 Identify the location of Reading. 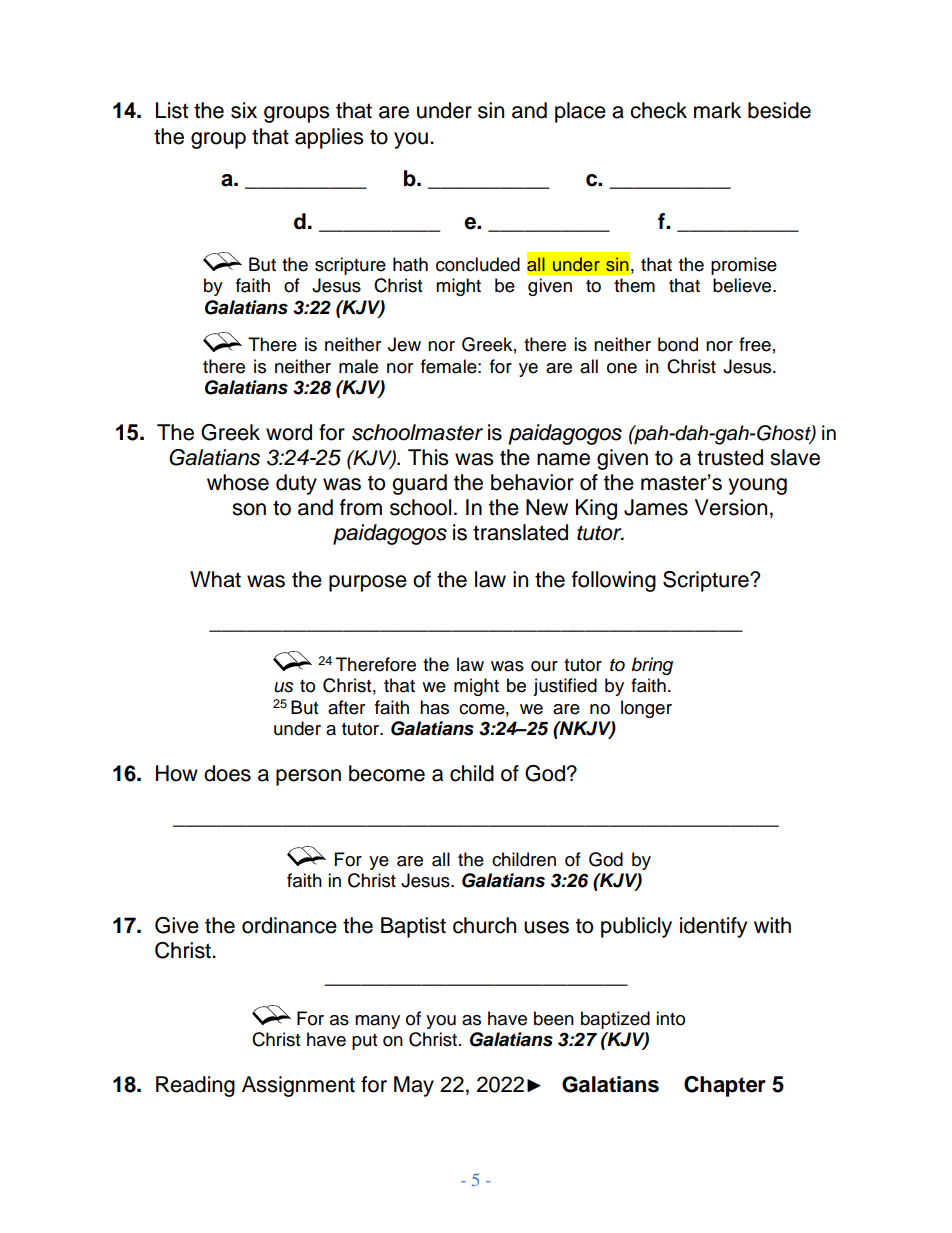
(195, 1086).
